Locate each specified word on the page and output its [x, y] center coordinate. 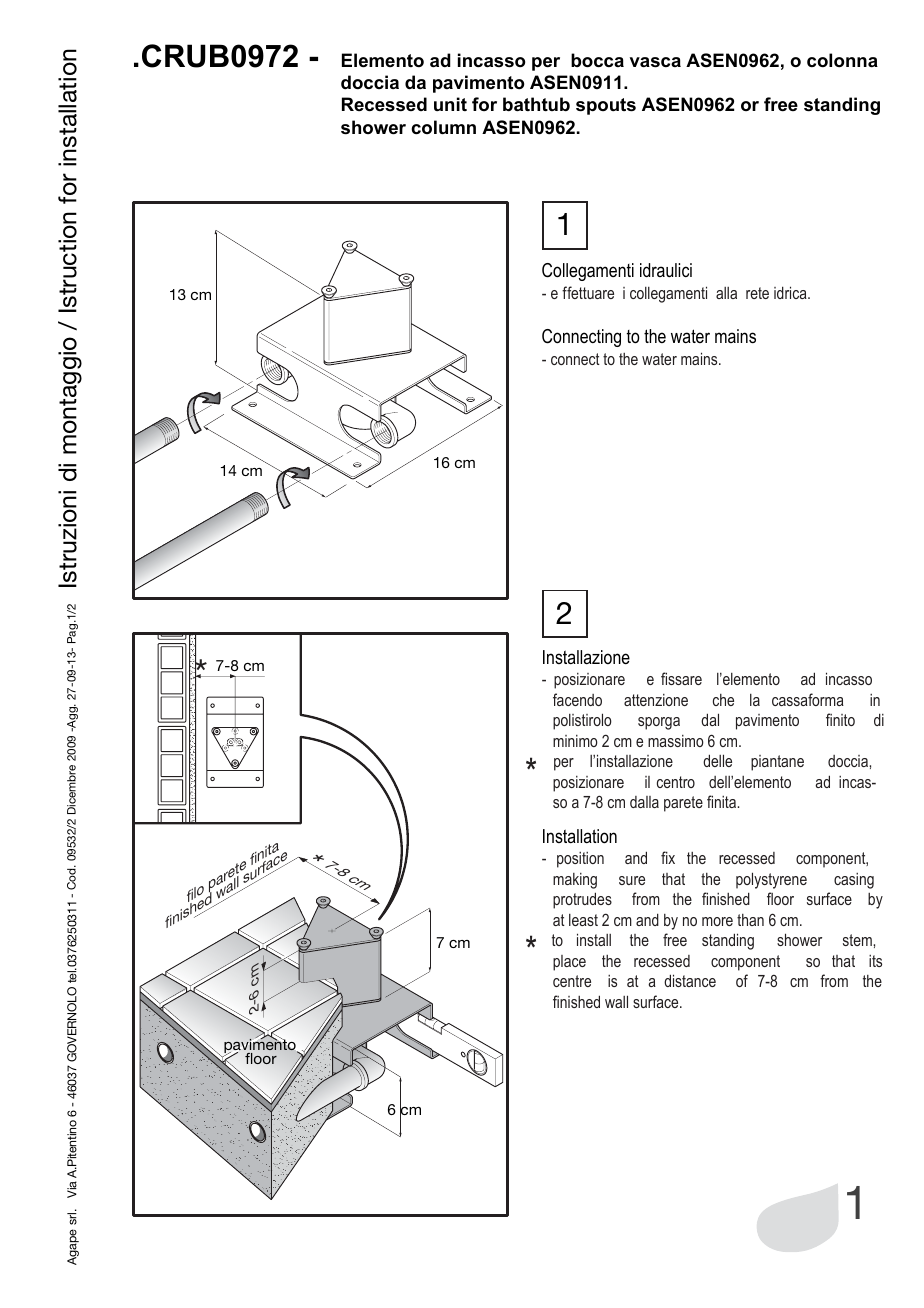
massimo [676, 741]
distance [690, 980]
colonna [842, 60]
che [723, 700]
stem [858, 940]
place [569, 963]
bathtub [536, 104]
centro [676, 782]
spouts [606, 106]
